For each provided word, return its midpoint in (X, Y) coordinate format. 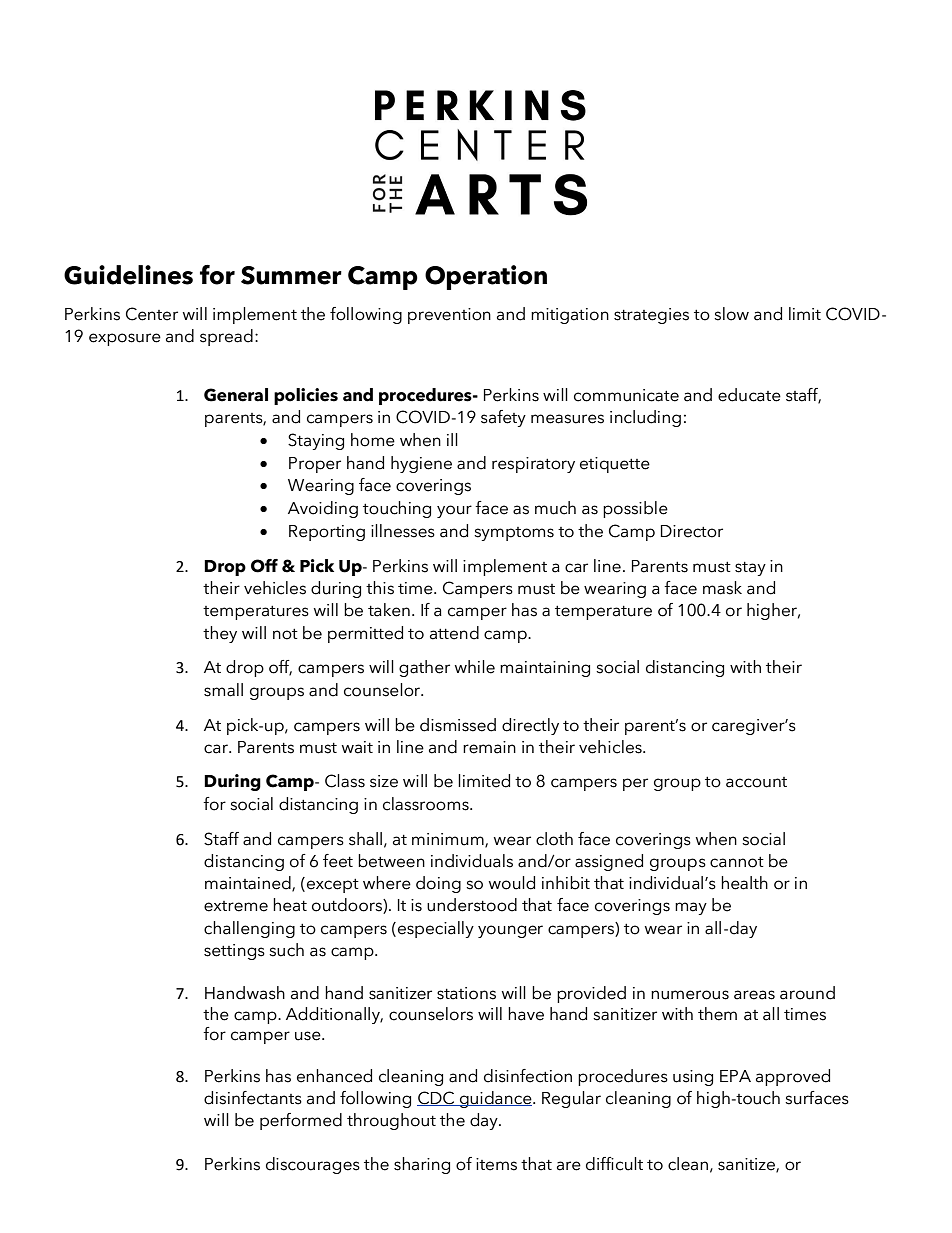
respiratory (533, 465)
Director (692, 531)
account (756, 782)
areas (754, 995)
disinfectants (253, 1098)
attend (454, 633)
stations (466, 993)
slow (731, 314)
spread (226, 337)
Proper (315, 465)
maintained (249, 884)
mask (722, 588)
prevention (449, 316)
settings (234, 952)
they (220, 634)
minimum (449, 840)
